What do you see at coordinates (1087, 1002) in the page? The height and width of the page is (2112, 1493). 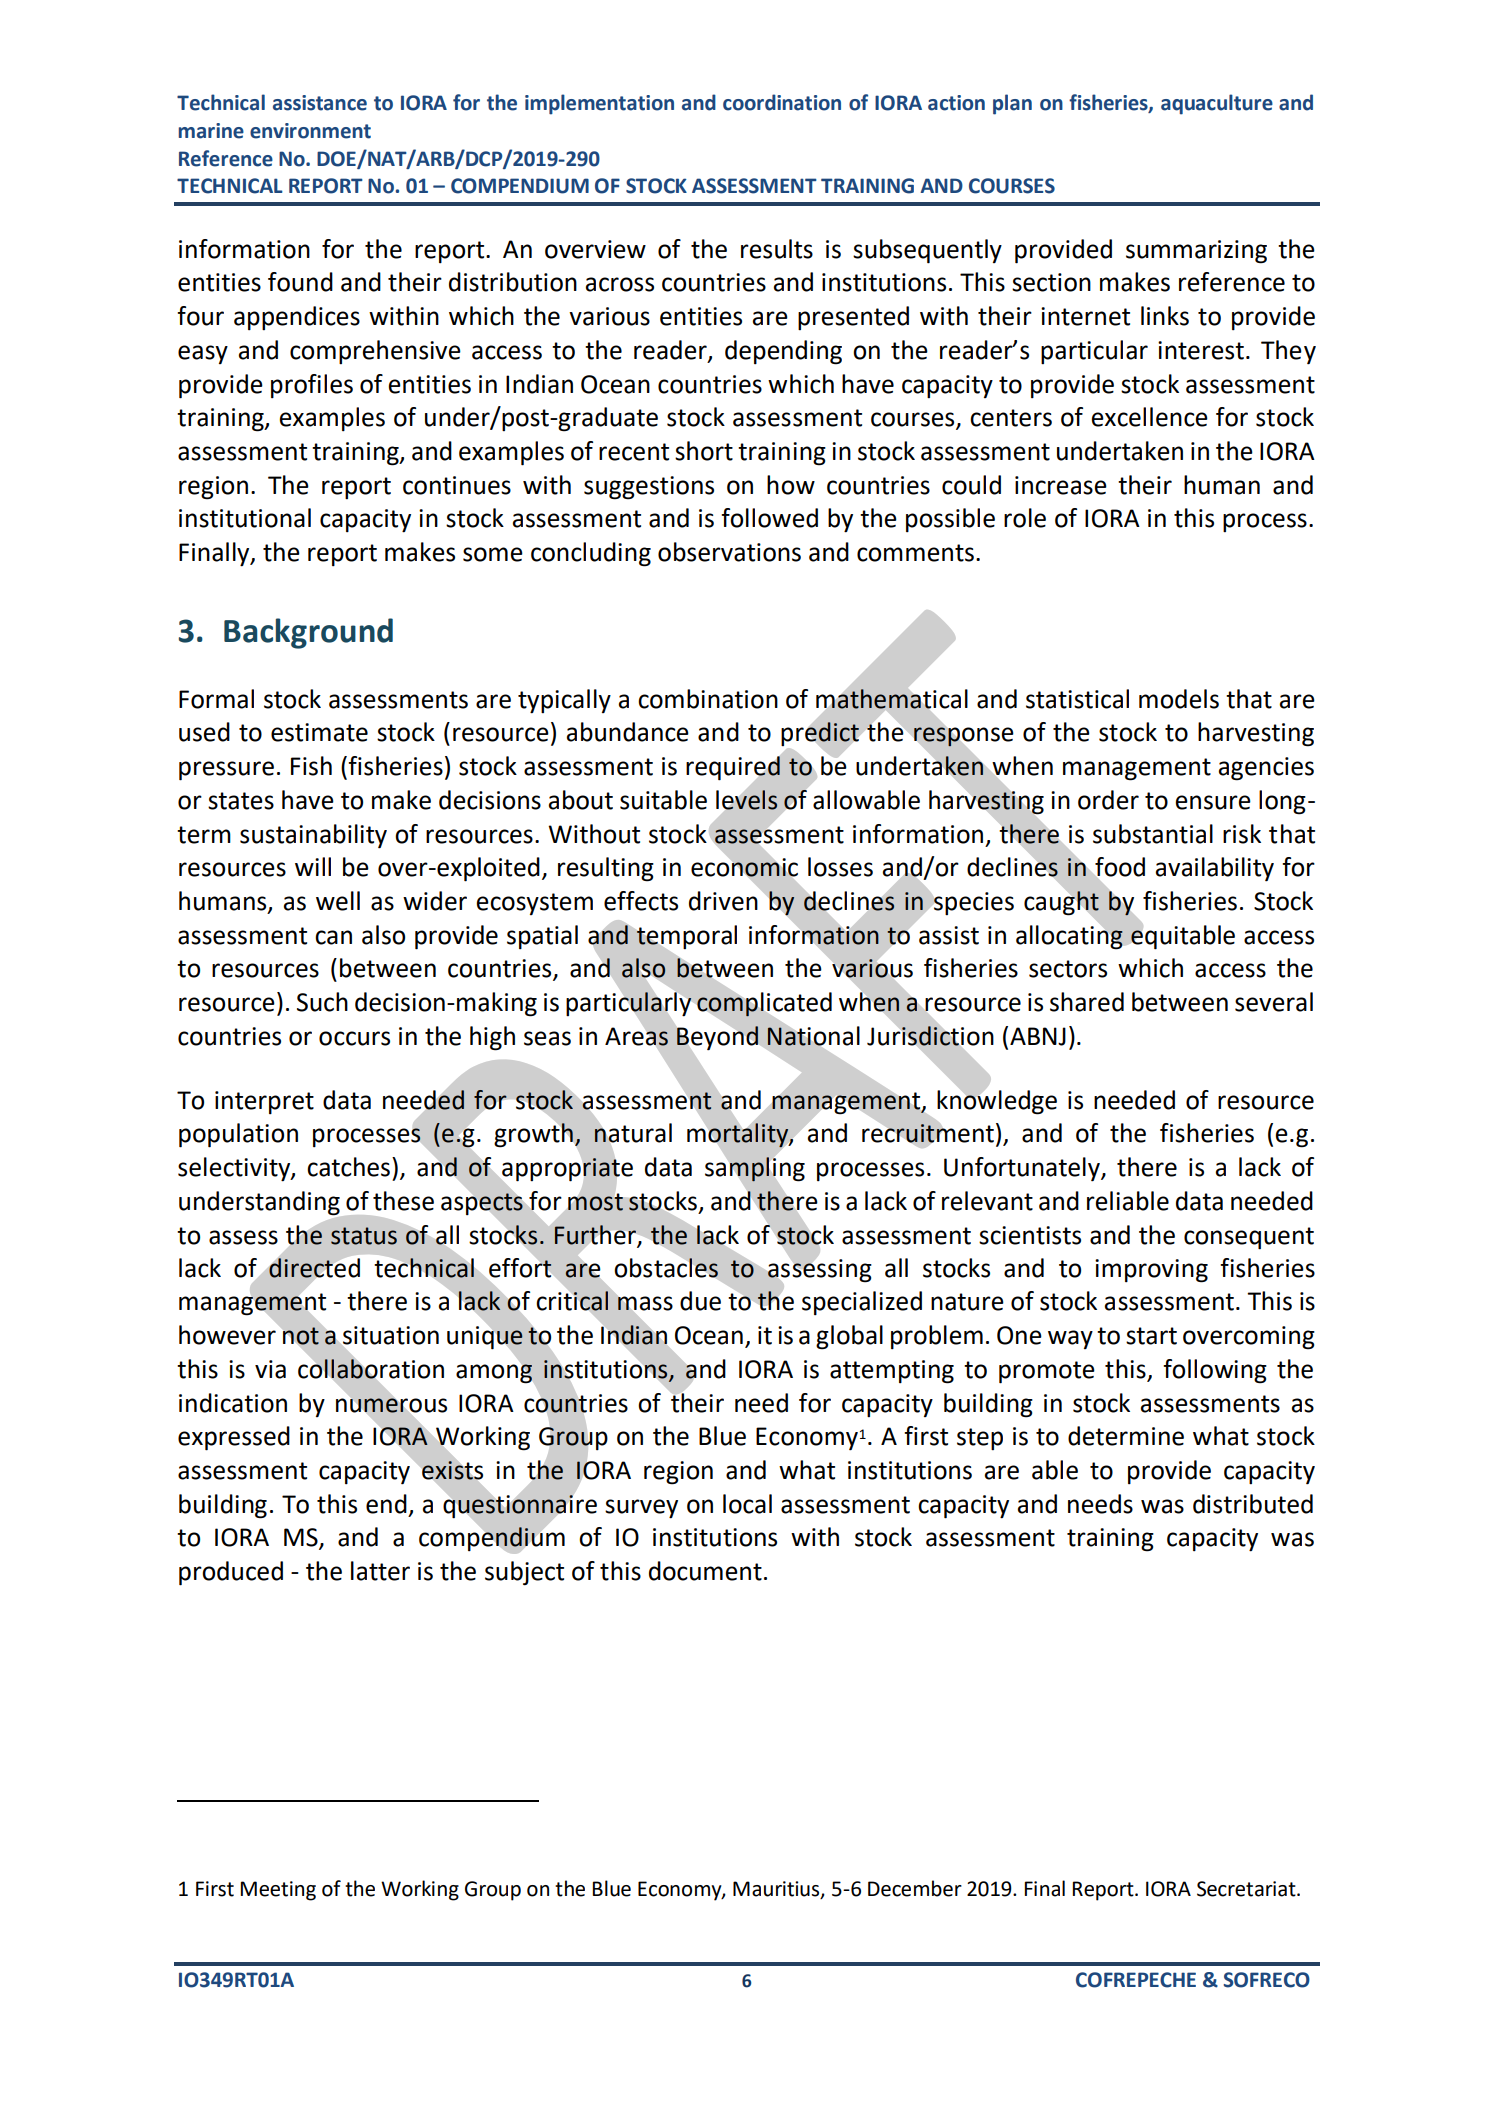 I see `shared` at bounding box center [1087, 1002].
